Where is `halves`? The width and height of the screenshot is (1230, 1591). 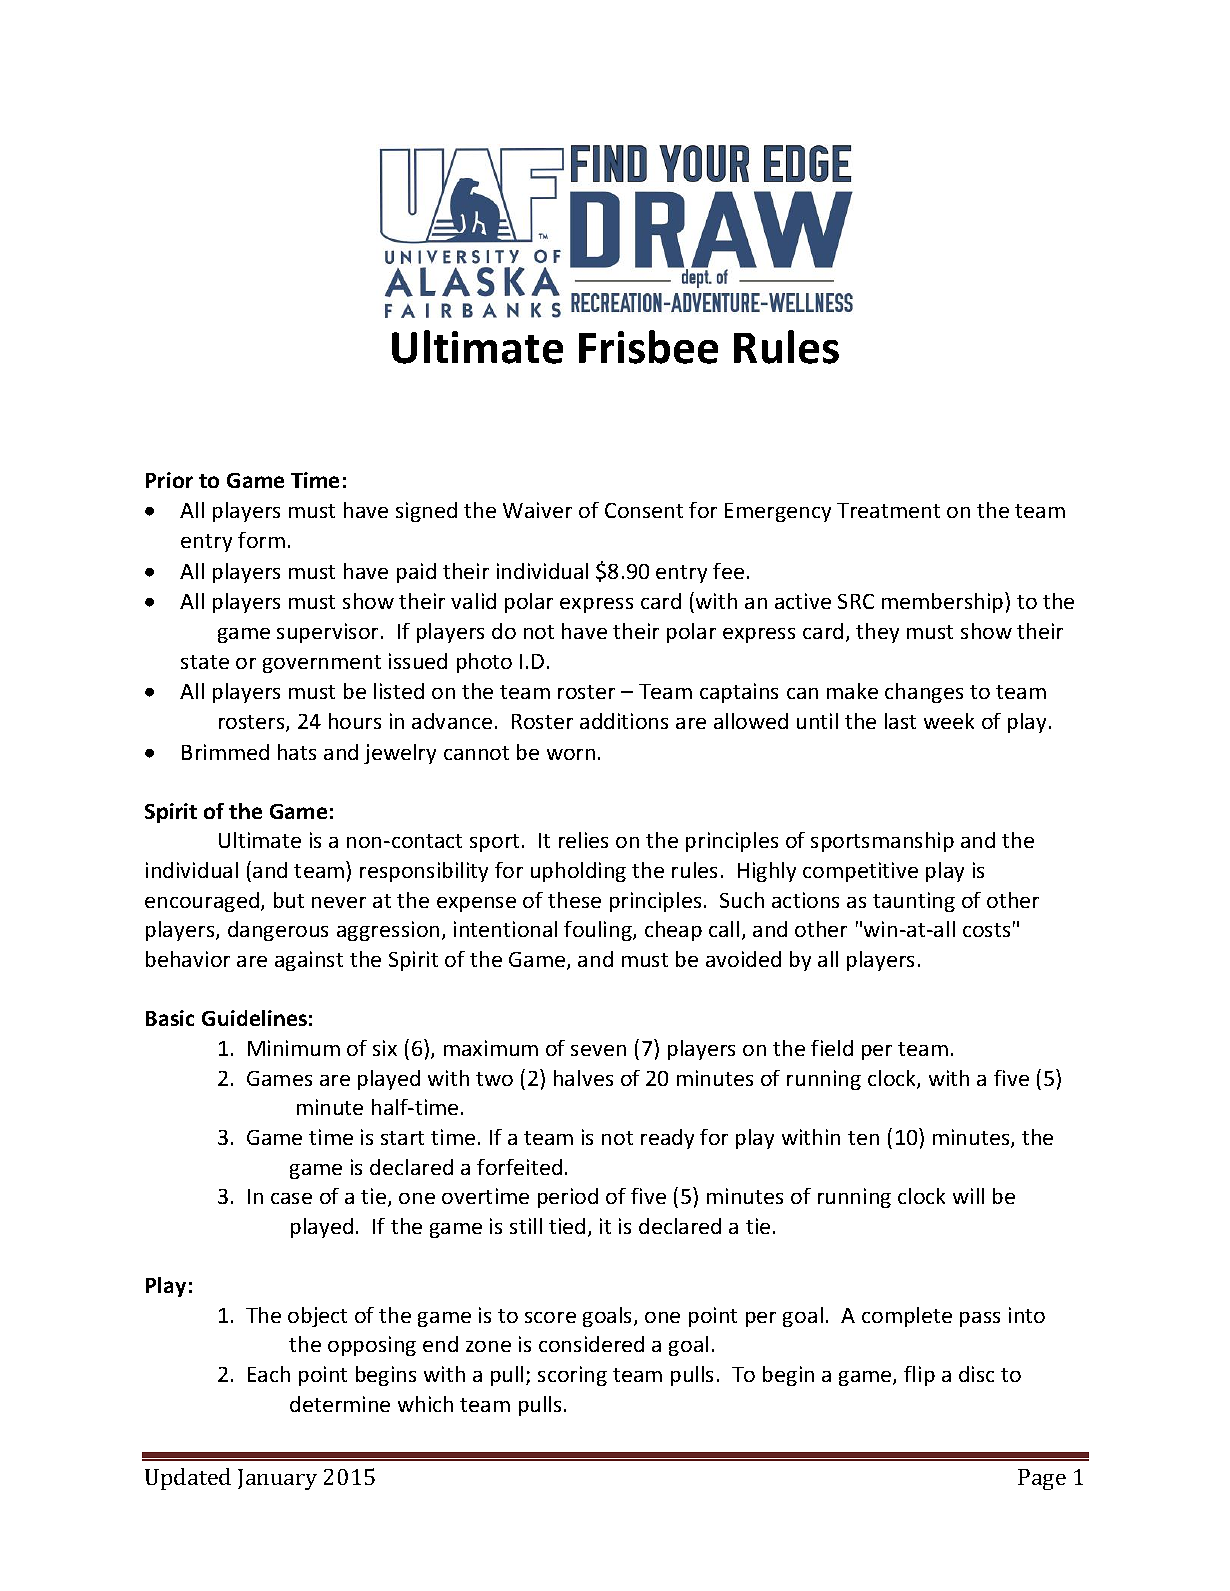
halves is located at coordinates (583, 1078).
